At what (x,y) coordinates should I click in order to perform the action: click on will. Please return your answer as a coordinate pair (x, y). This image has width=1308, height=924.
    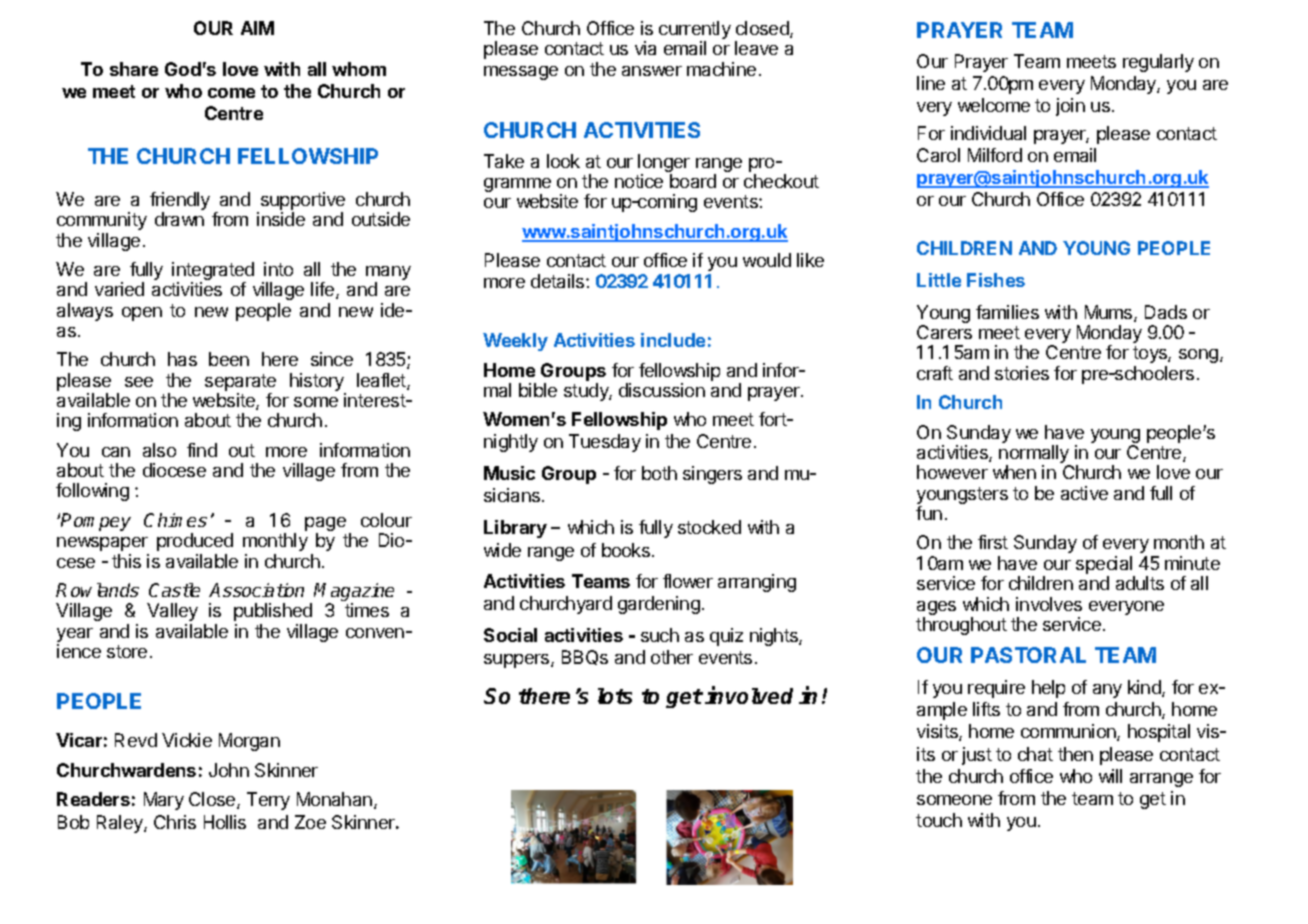
    Looking at the image, I should click on (1110, 776).
